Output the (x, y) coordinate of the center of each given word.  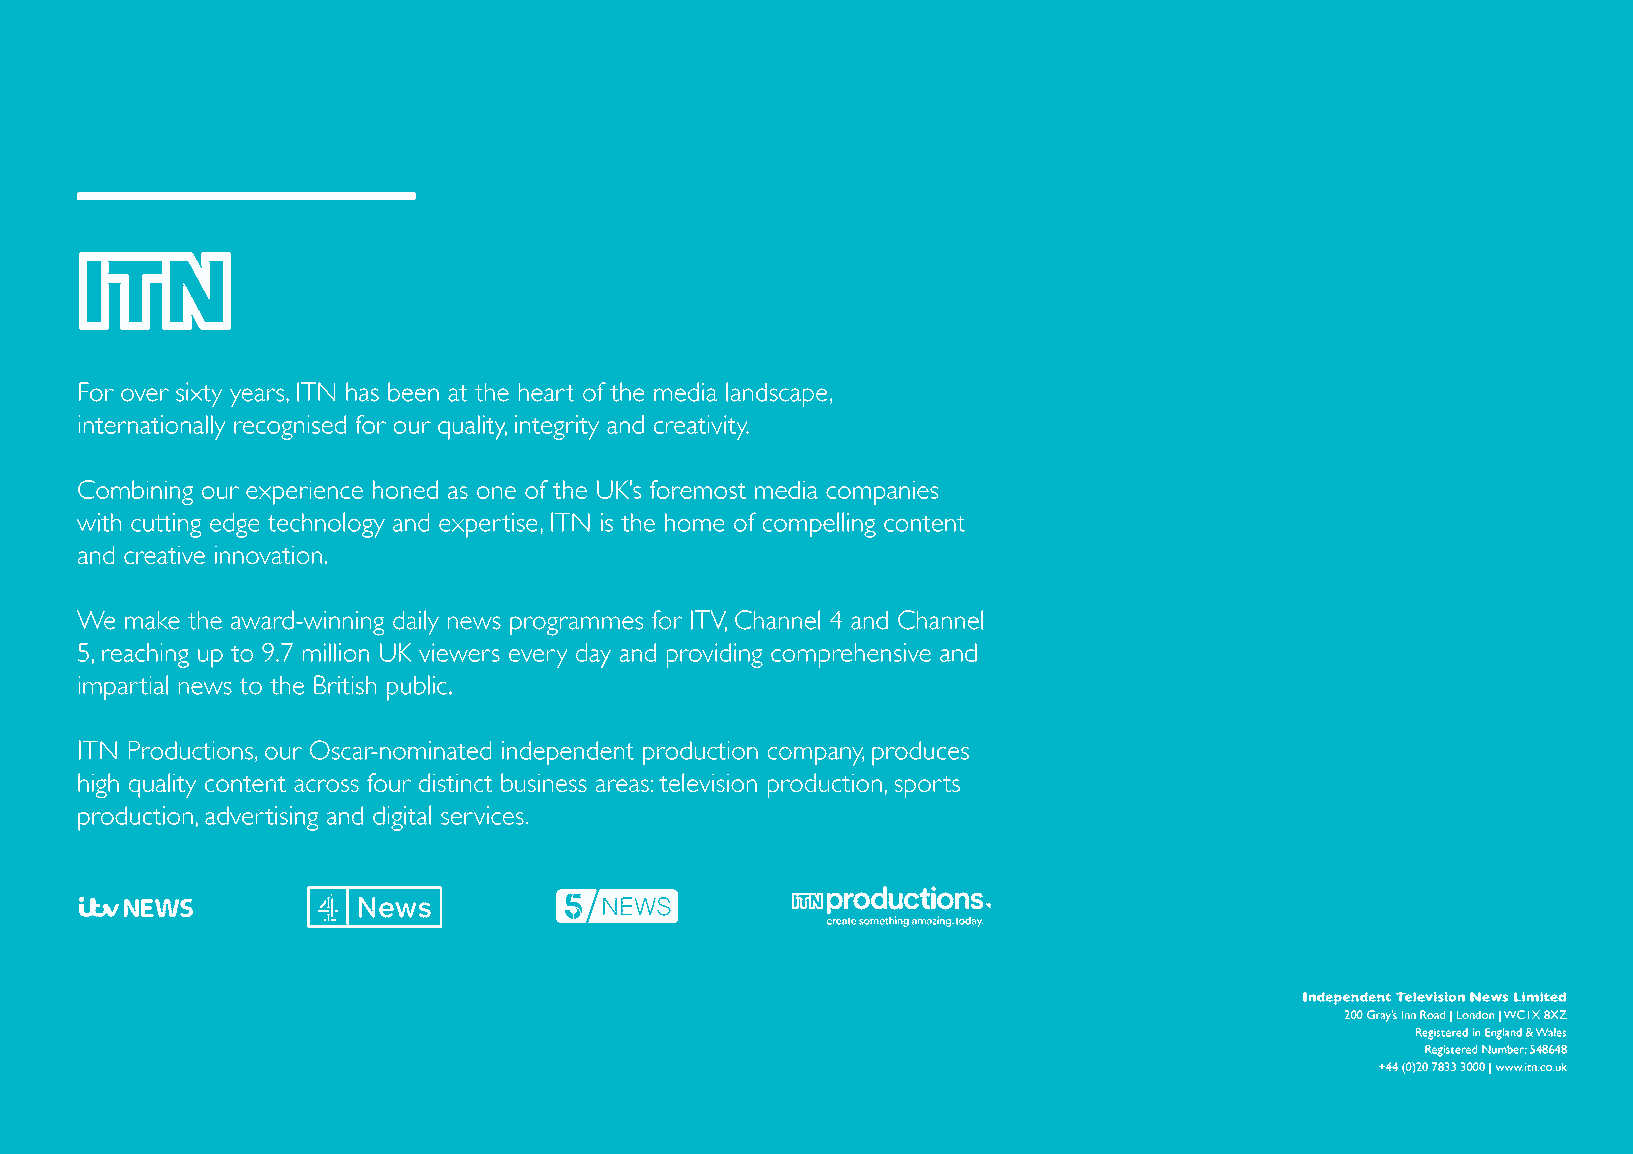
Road (1432, 1014)
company (816, 756)
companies (882, 492)
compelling (819, 525)
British (345, 685)
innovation (268, 554)
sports (927, 787)
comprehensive (851, 655)
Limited (1540, 997)
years (258, 398)
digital (402, 818)
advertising (261, 818)
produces (920, 753)
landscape (776, 395)
